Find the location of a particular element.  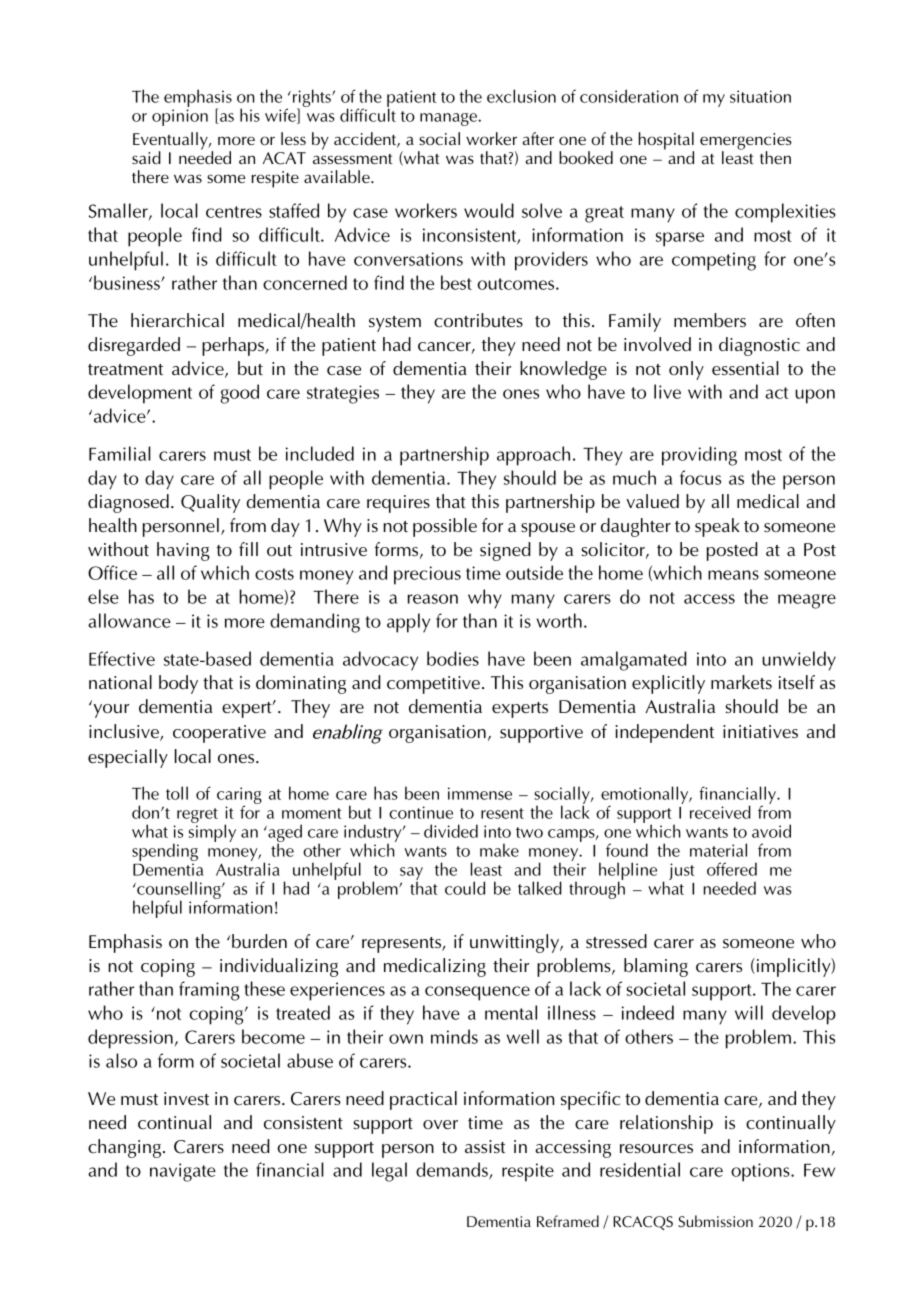

manage is located at coordinates (449, 119).
